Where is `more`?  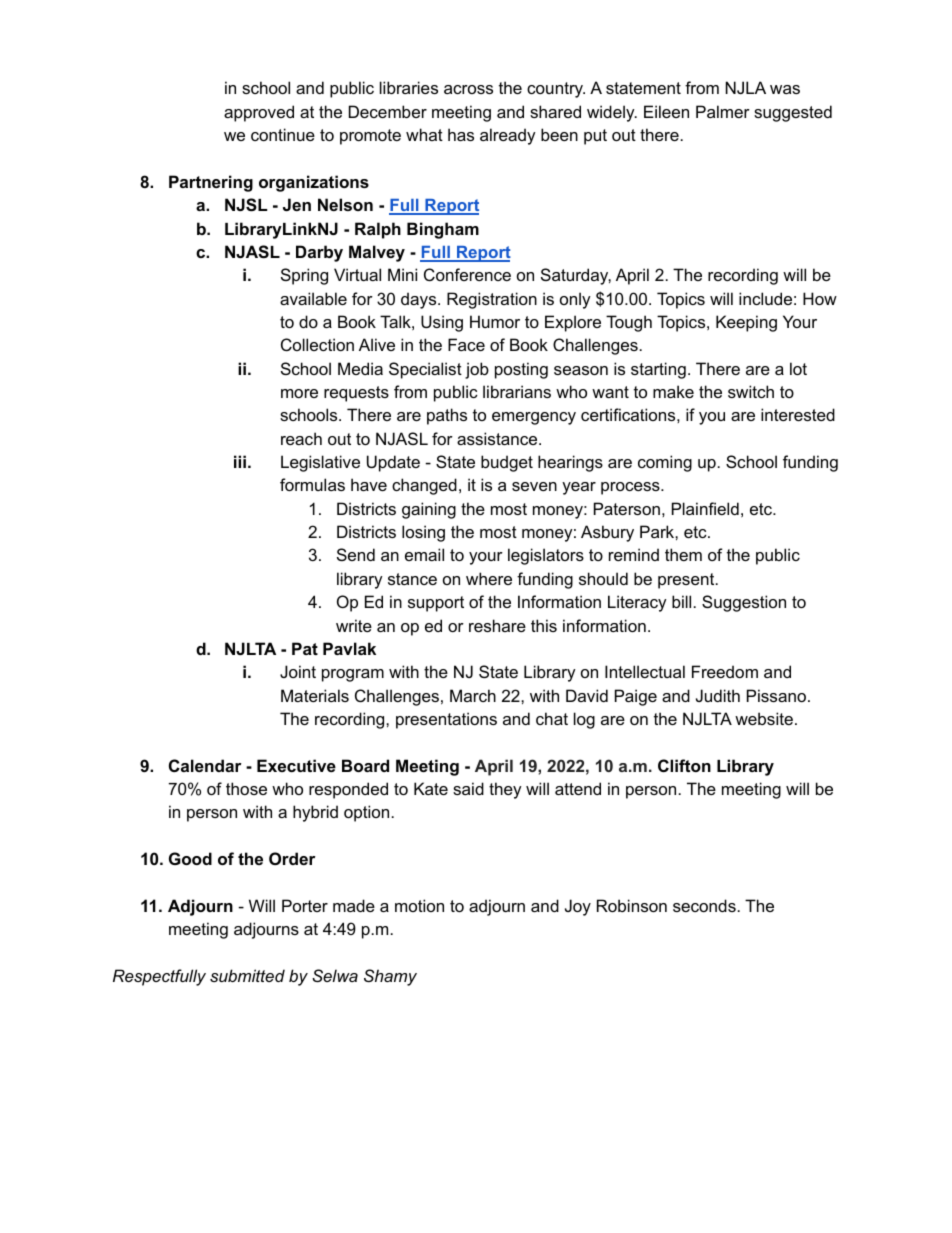
more is located at coordinates (299, 393).
